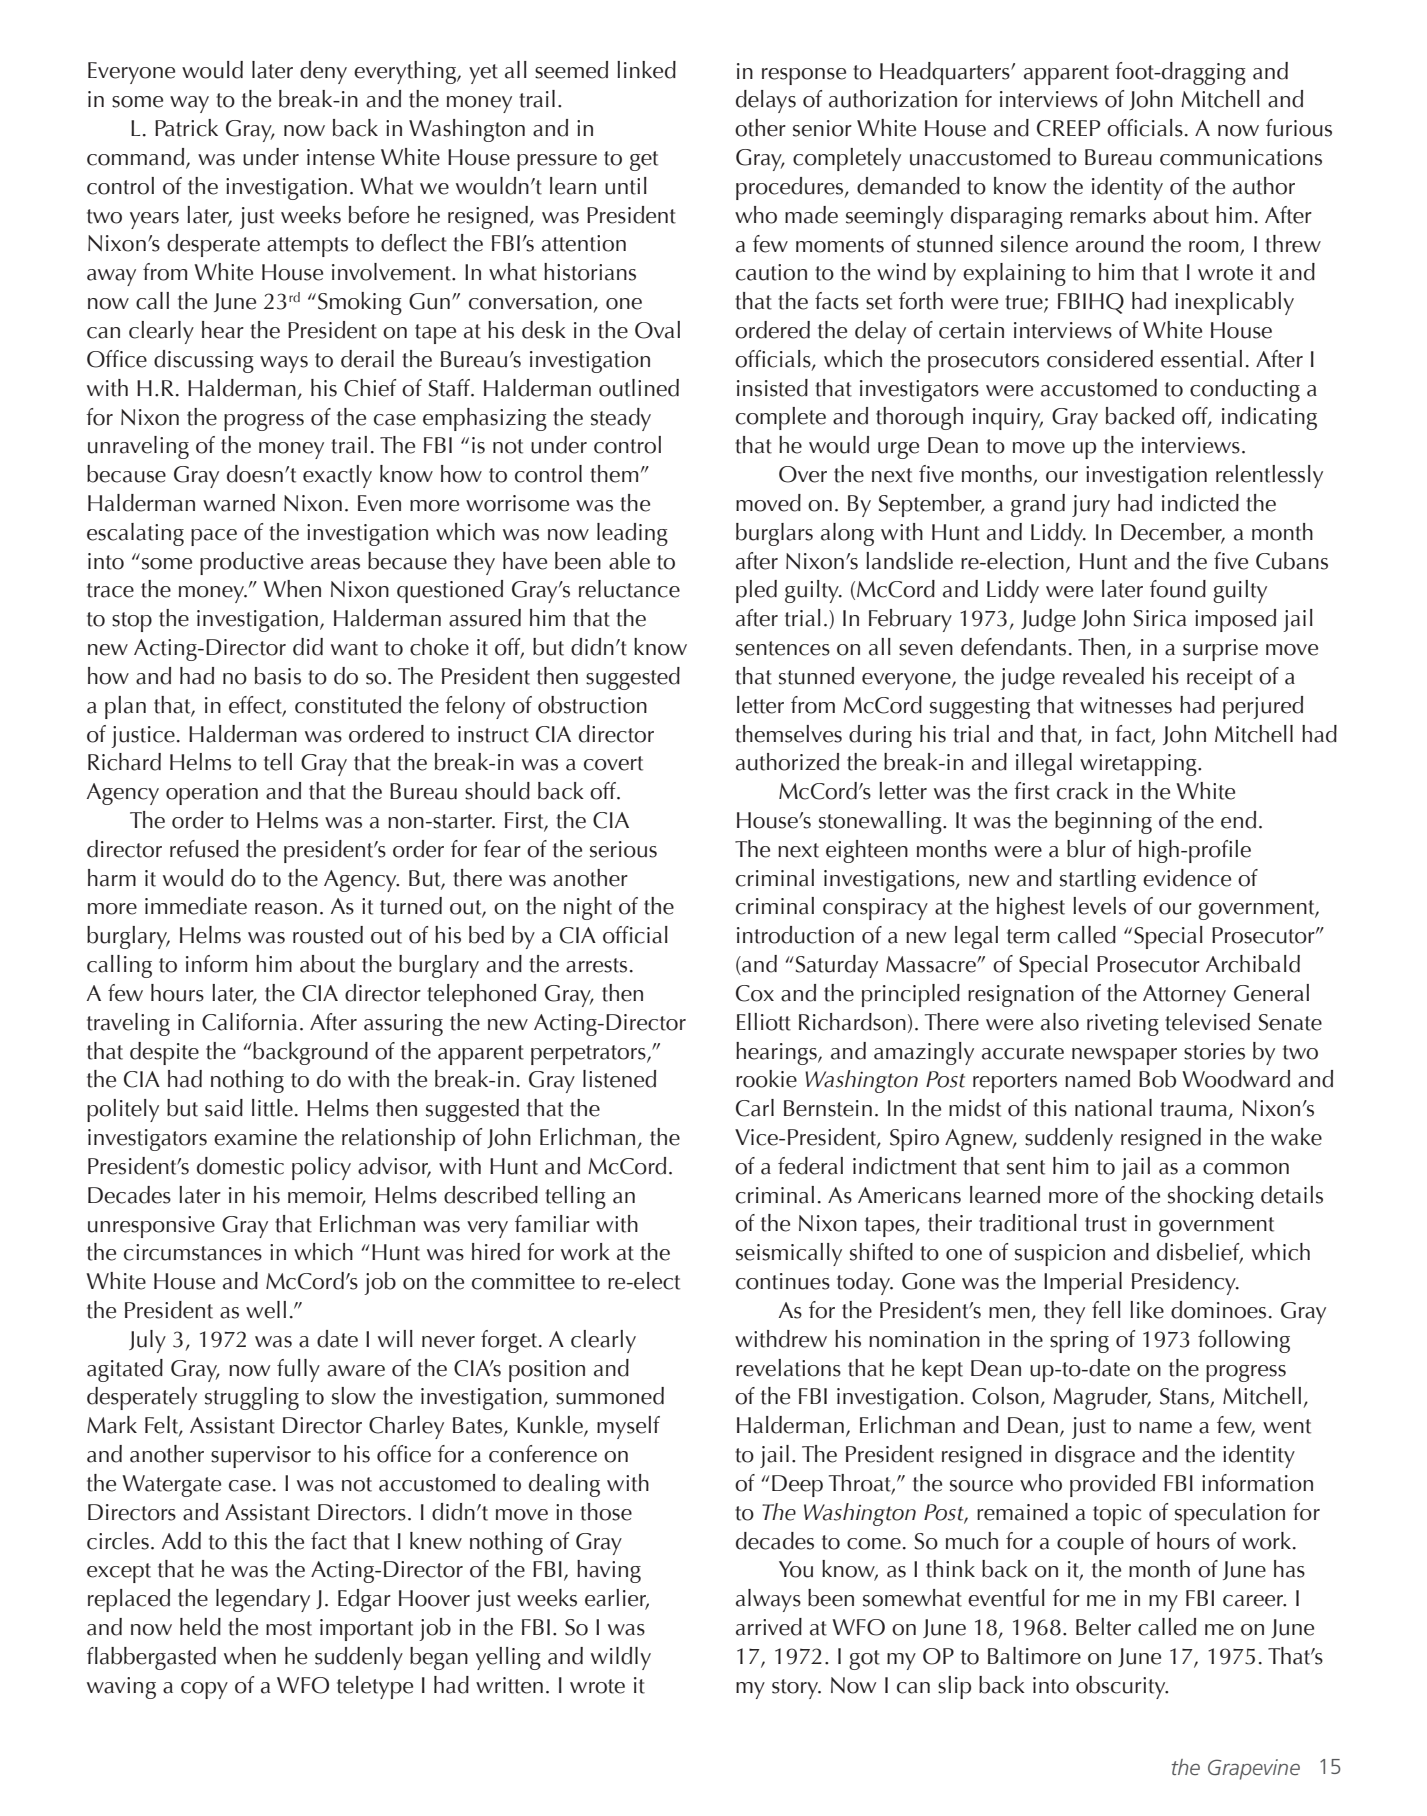 This screenshot has height=1816, width=1427. I want to click on reason, so click(286, 909).
